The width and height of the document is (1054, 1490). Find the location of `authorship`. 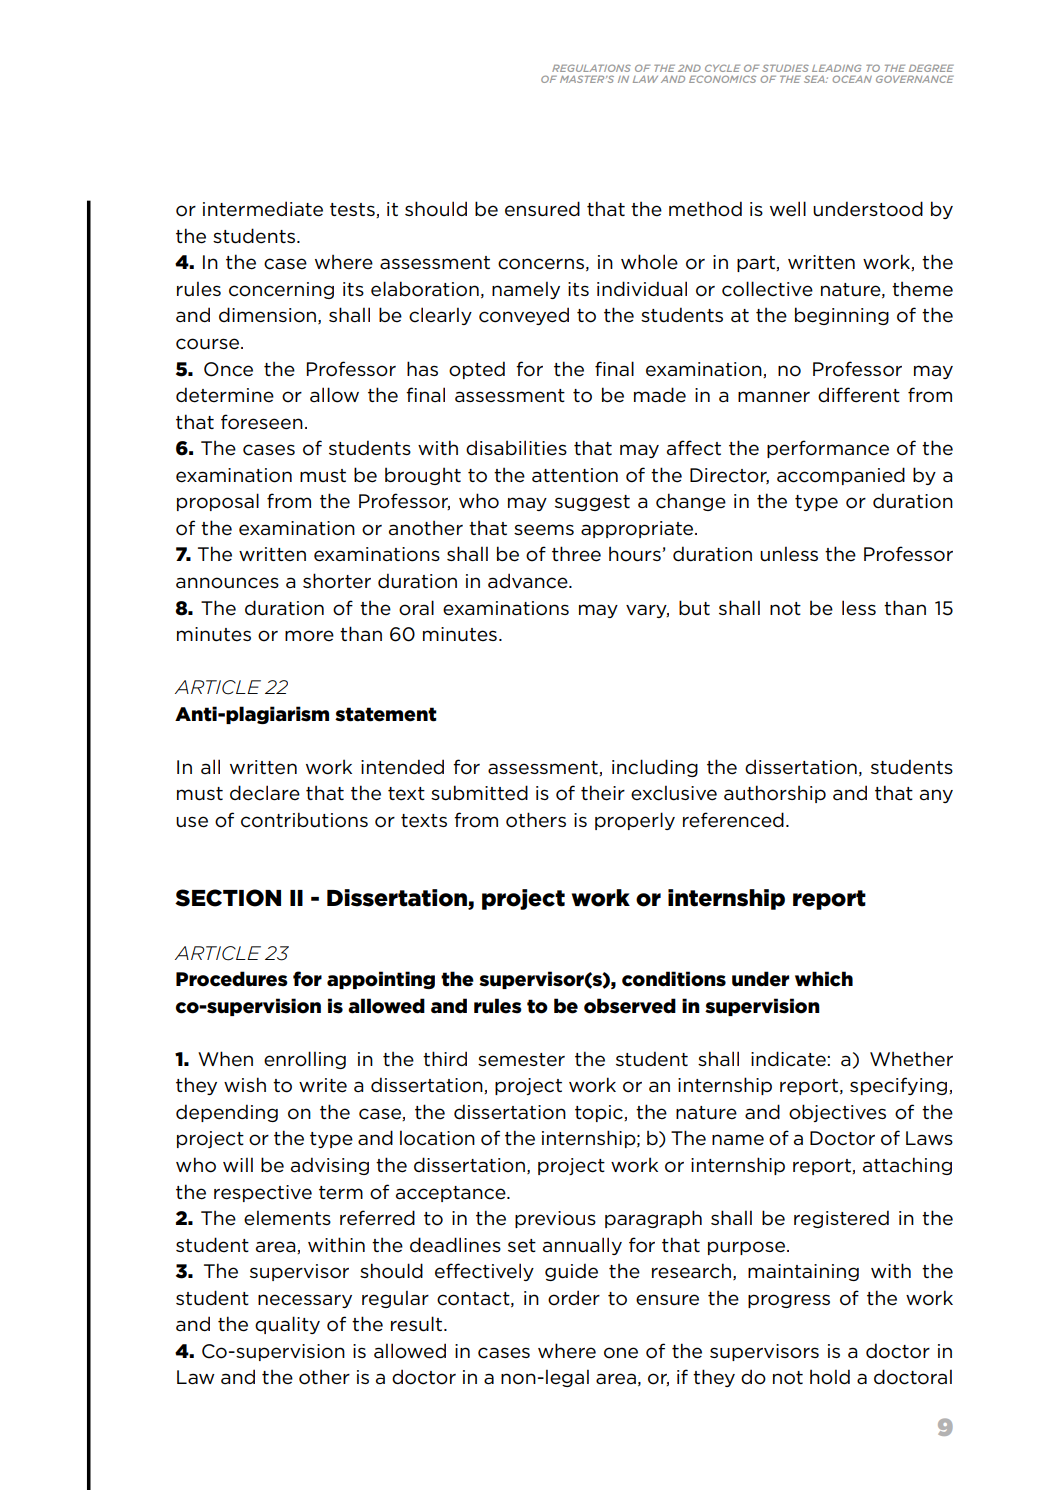

authorship is located at coordinates (775, 794).
